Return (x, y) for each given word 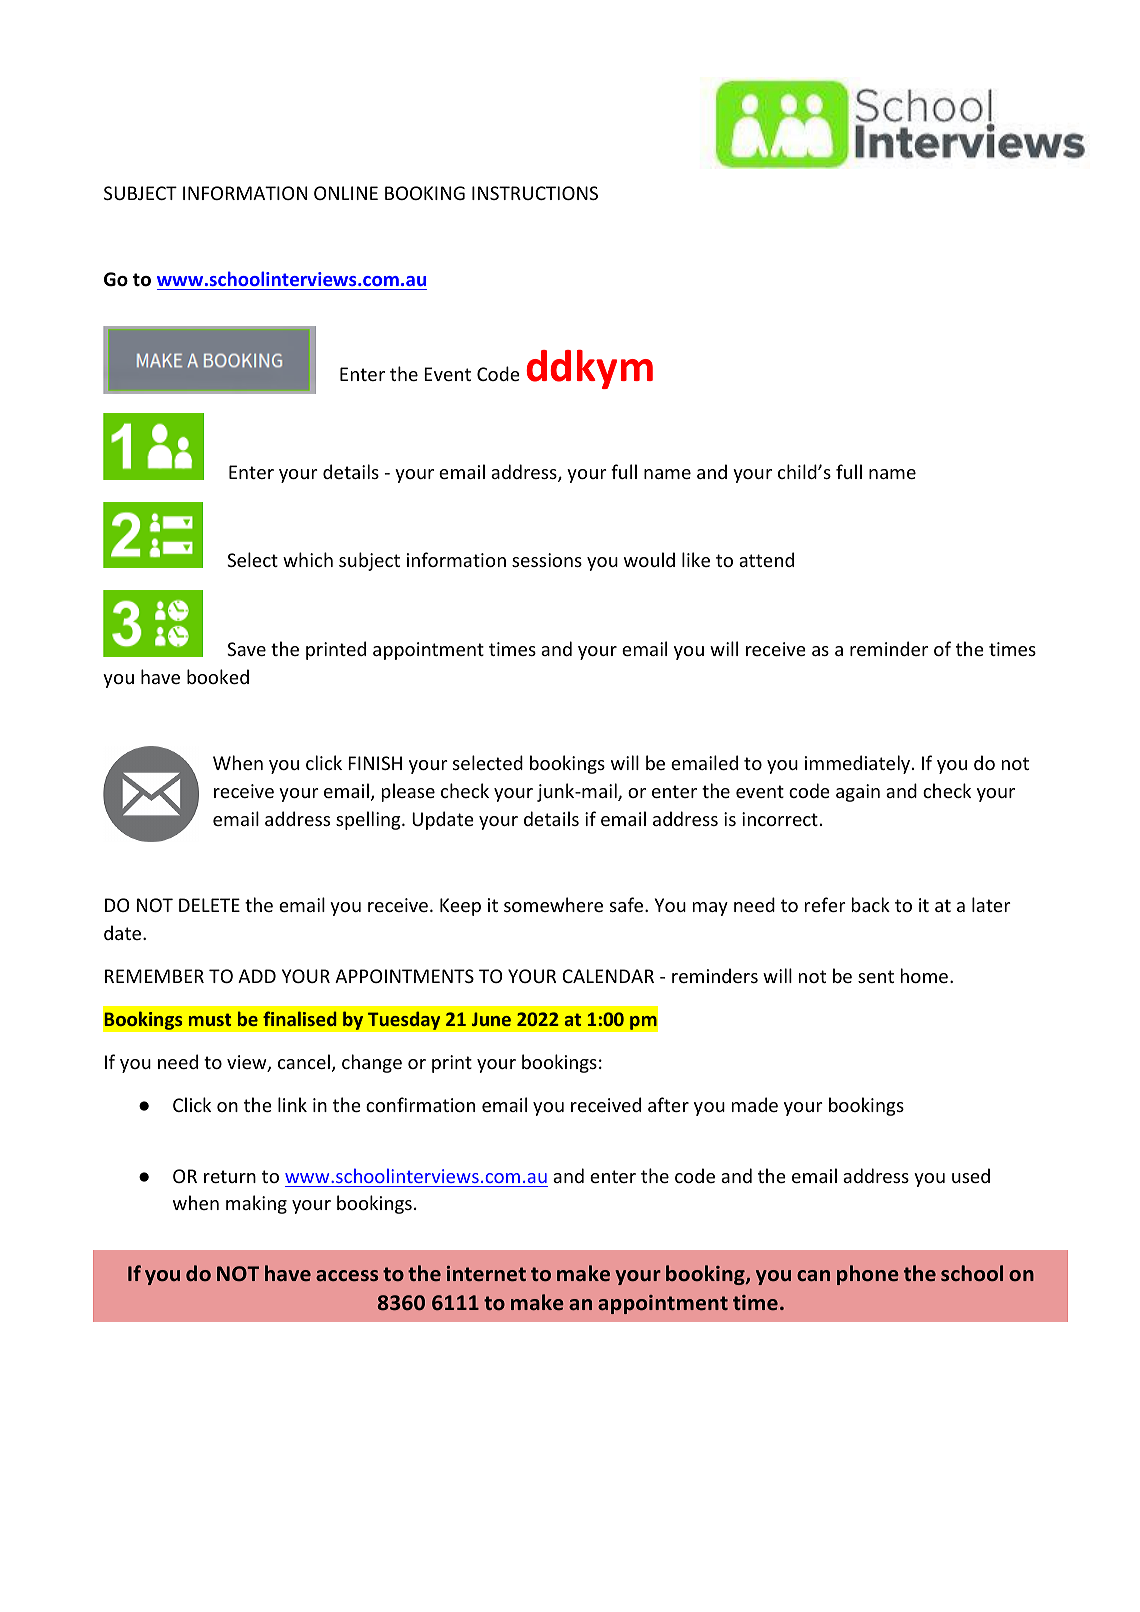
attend (766, 559)
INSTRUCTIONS (535, 193)
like (696, 559)
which (308, 559)
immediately (859, 764)
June (491, 1019)
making (256, 1204)
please (408, 792)
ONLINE (346, 193)
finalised (299, 1018)
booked (218, 676)
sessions (547, 560)
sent (876, 976)
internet (486, 1273)
